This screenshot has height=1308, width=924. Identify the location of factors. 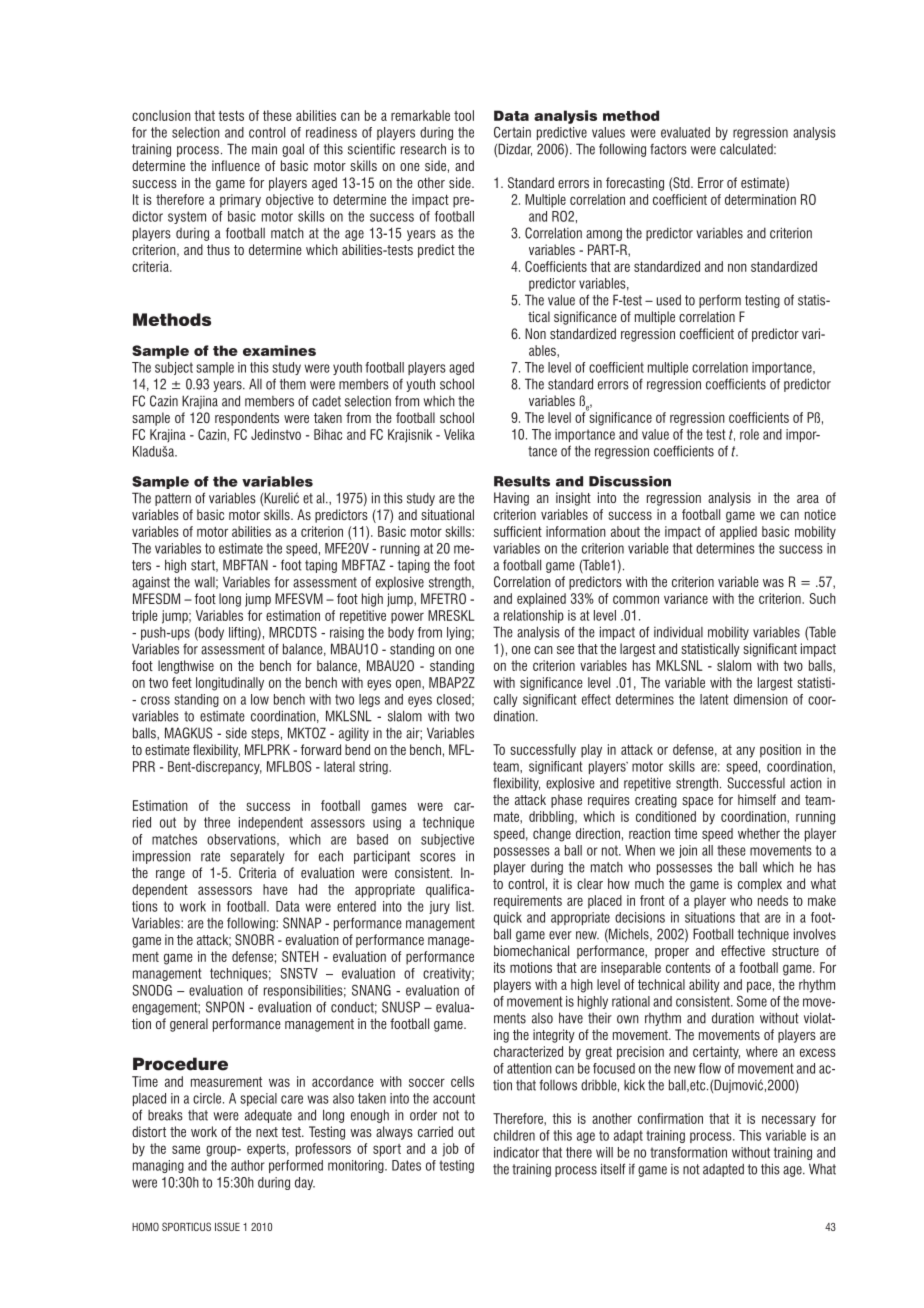
(668, 149).
